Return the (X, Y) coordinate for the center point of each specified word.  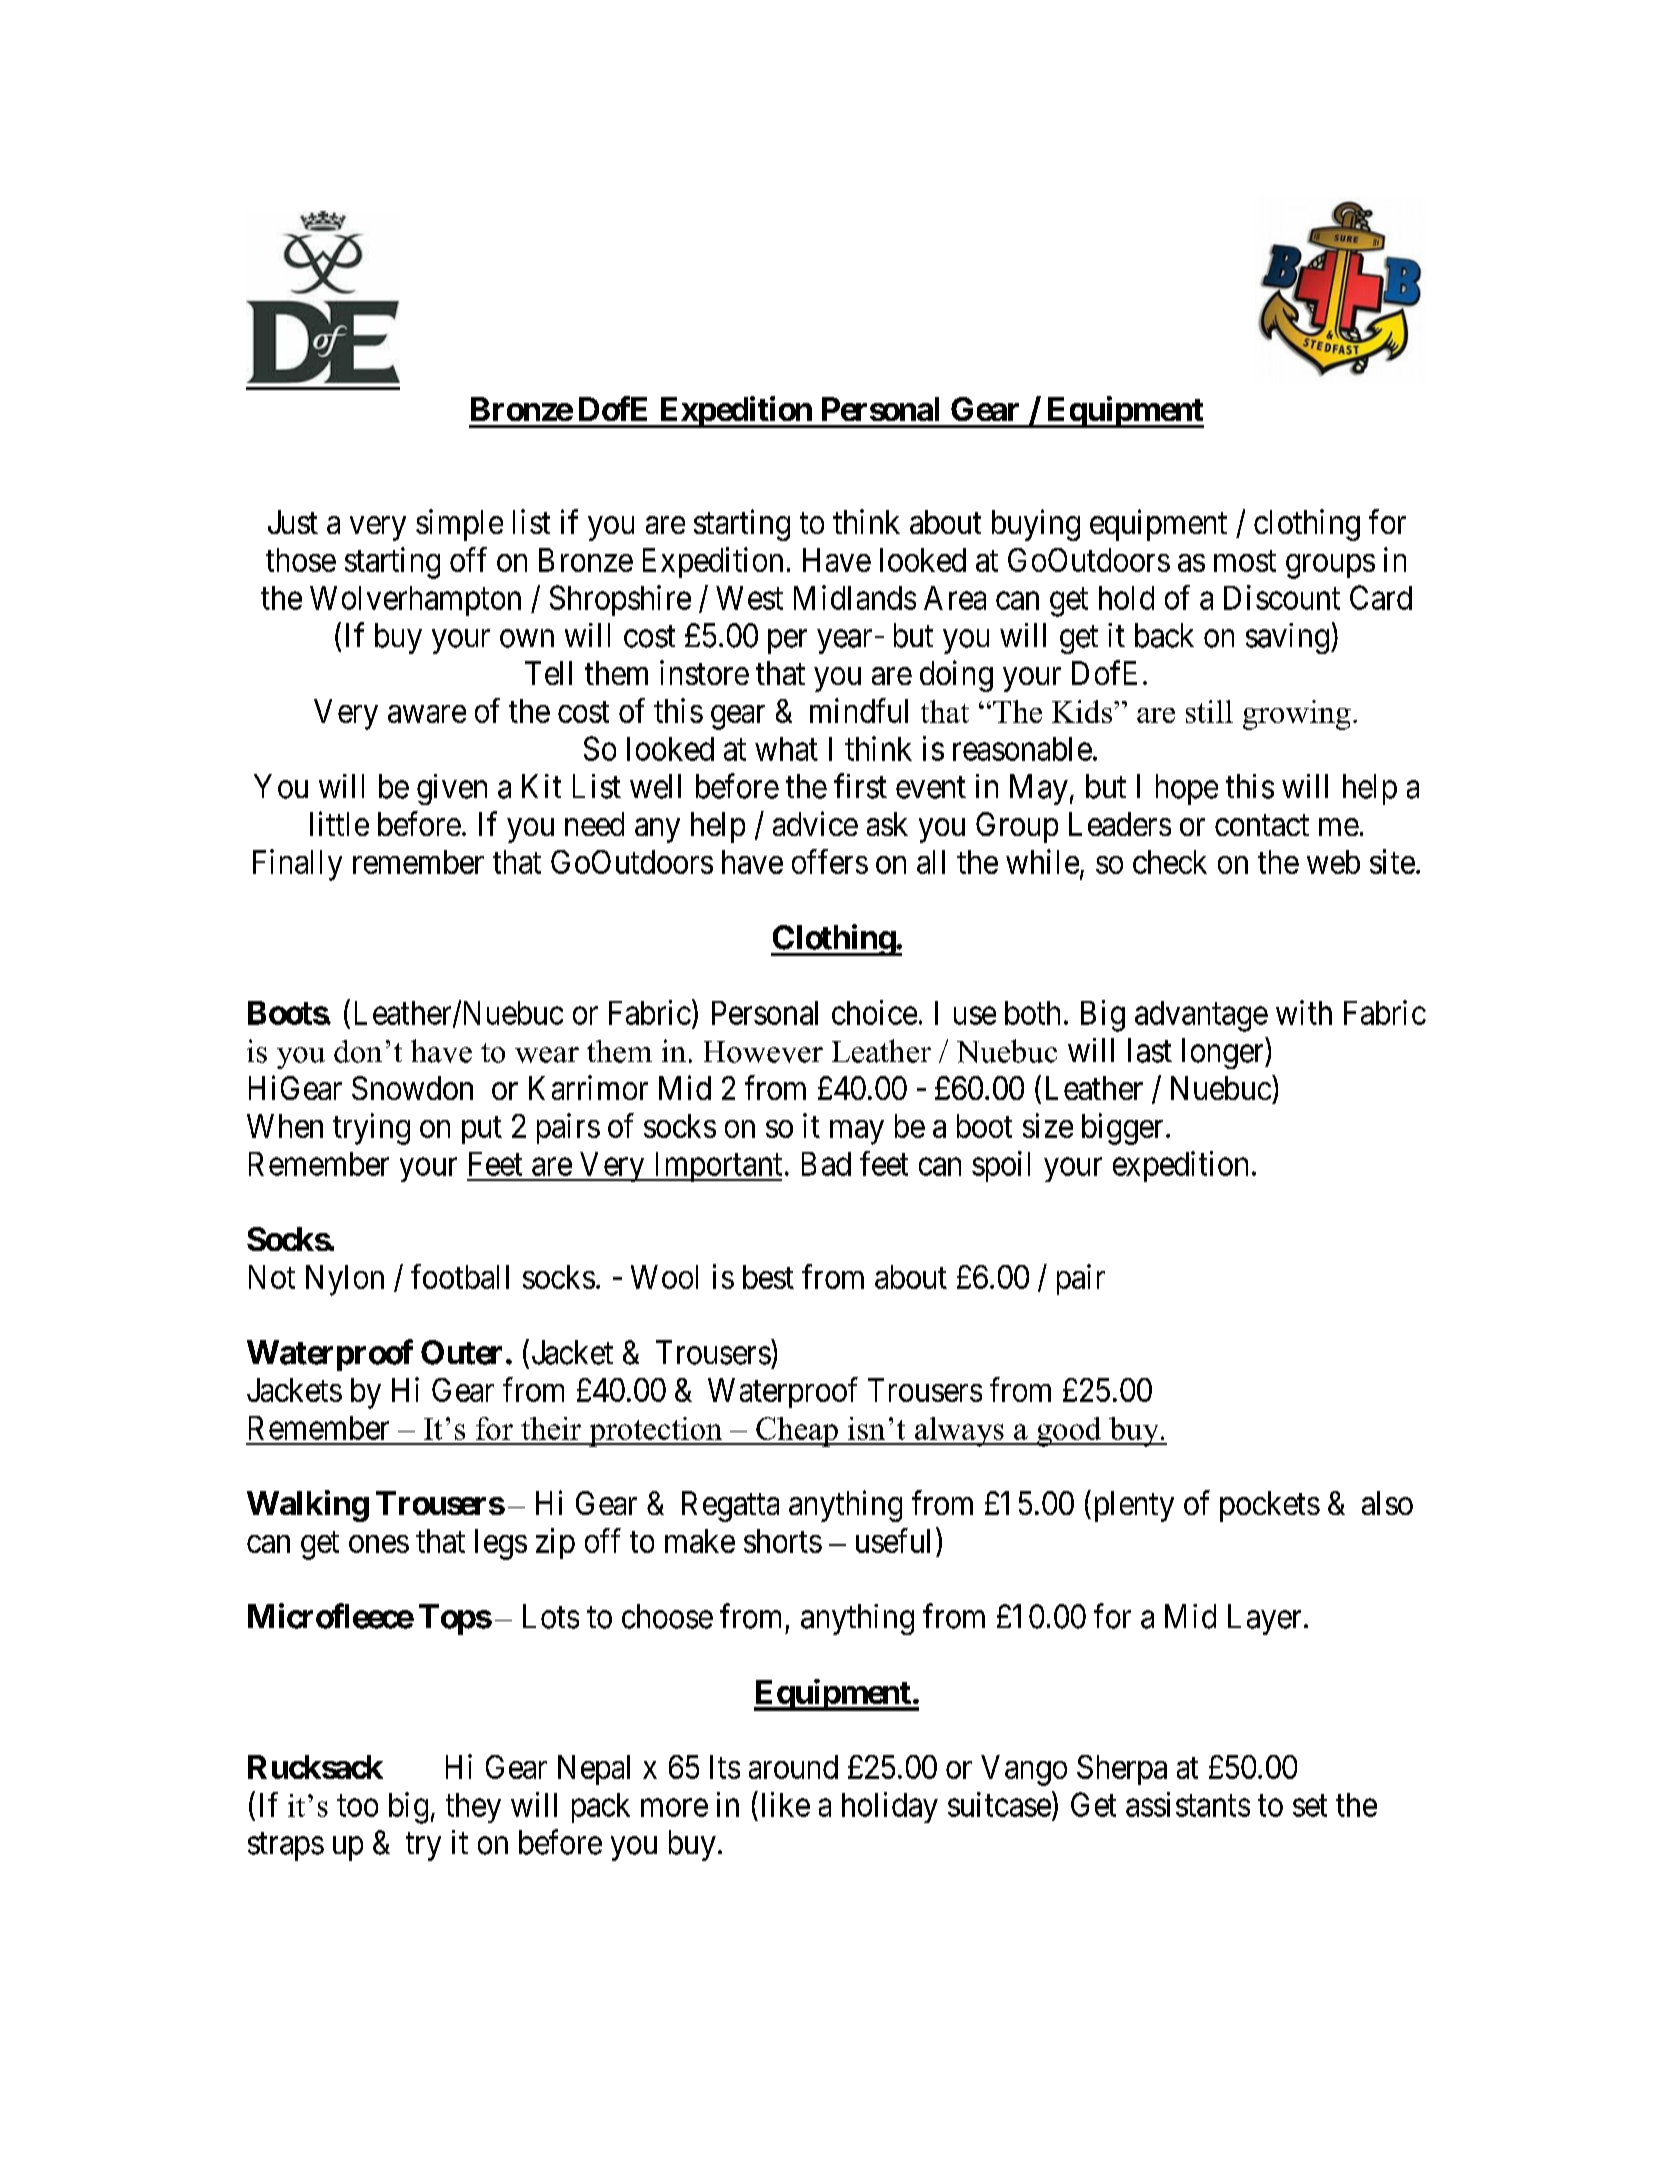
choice (874, 1012)
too (357, 1806)
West (749, 598)
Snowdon (412, 1088)
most (1245, 561)
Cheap (797, 1432)
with (1304, 1012)
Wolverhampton (415, 601)
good (1069, 1432)
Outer (461, 1352)
